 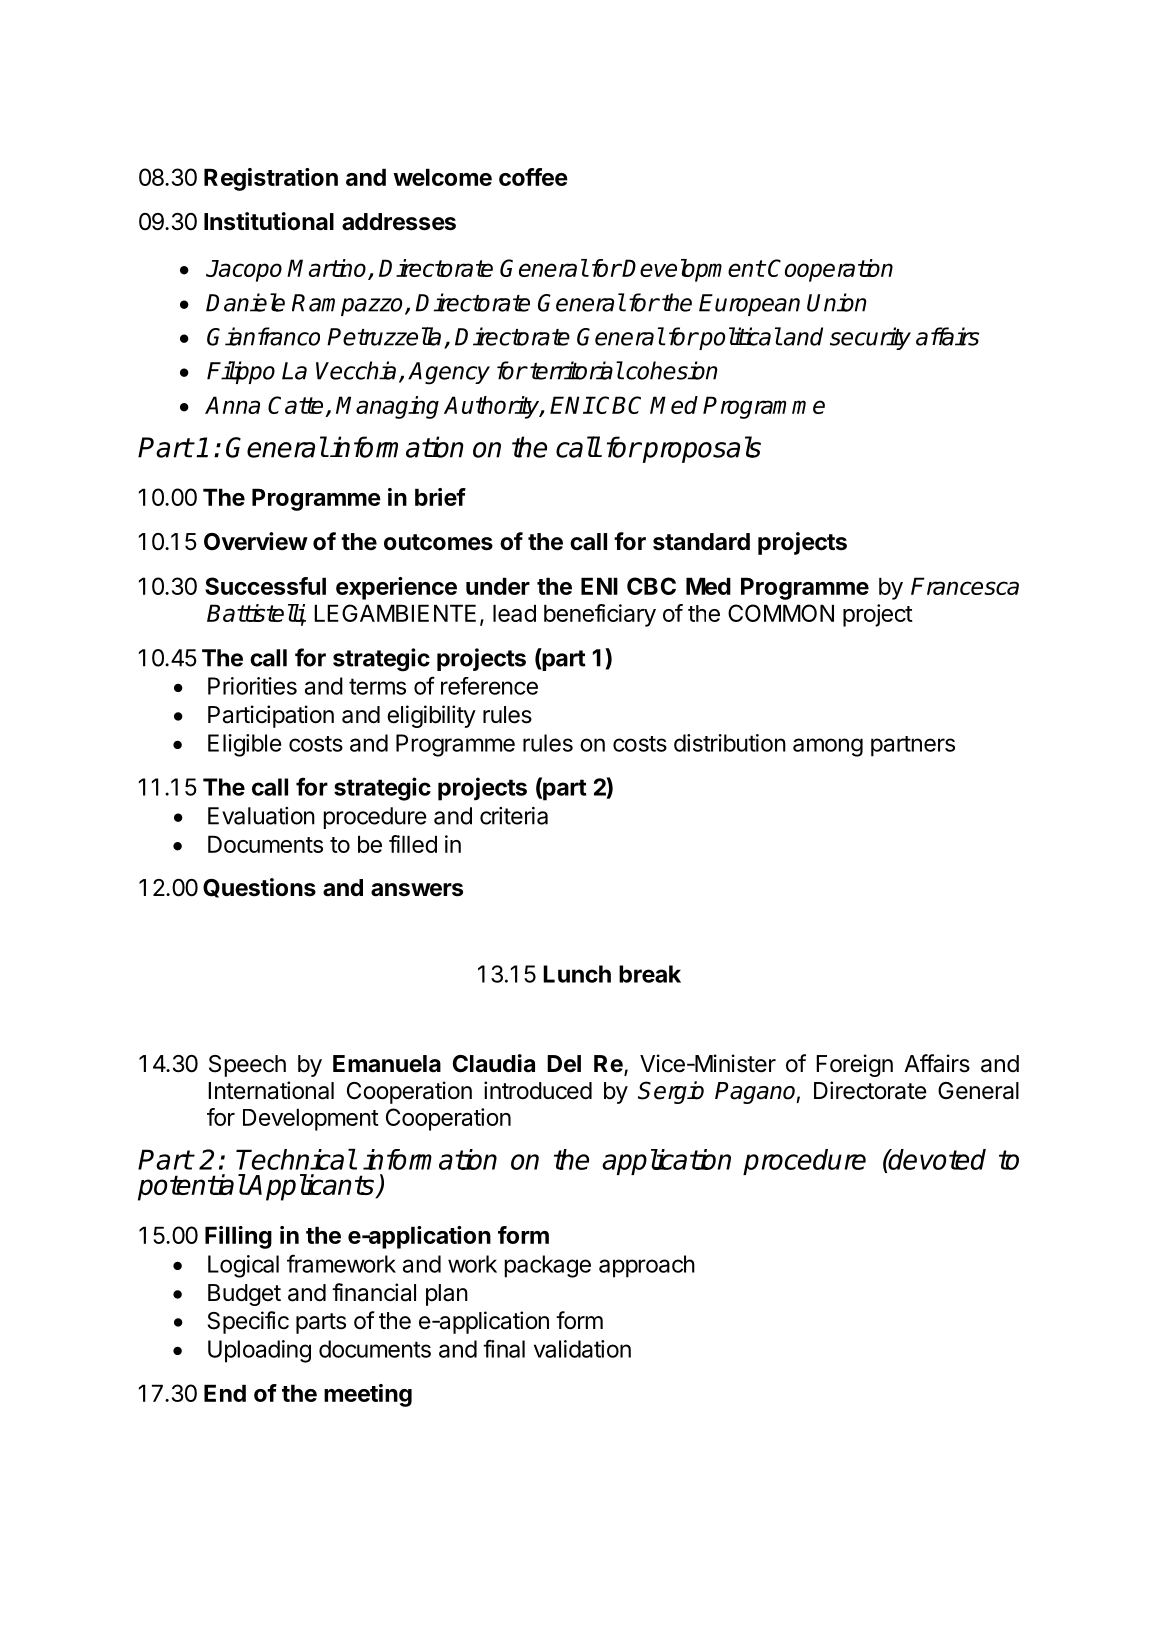 I want to click on Institutional, so click(x=269, y=221).
